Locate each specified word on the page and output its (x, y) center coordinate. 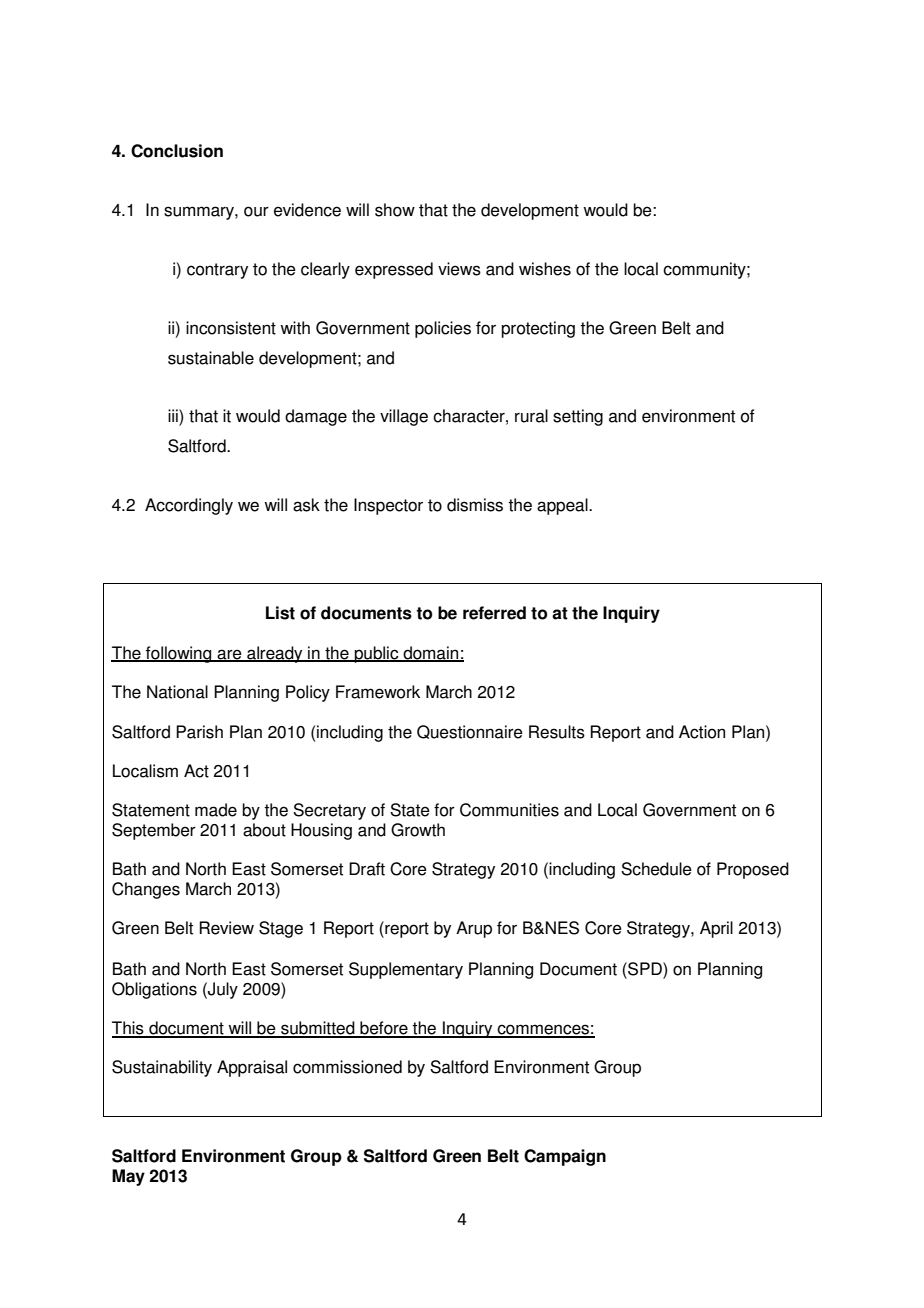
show (395, 210)
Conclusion (177, 151)
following (179, 654)
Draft (367, 869)
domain (431, 654)
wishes (545, 269)
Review (226, 928)
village (404, 417)
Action (702, 732)
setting (578, 417)
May (128, 1177)
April (716, 929)
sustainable (211, 358)
